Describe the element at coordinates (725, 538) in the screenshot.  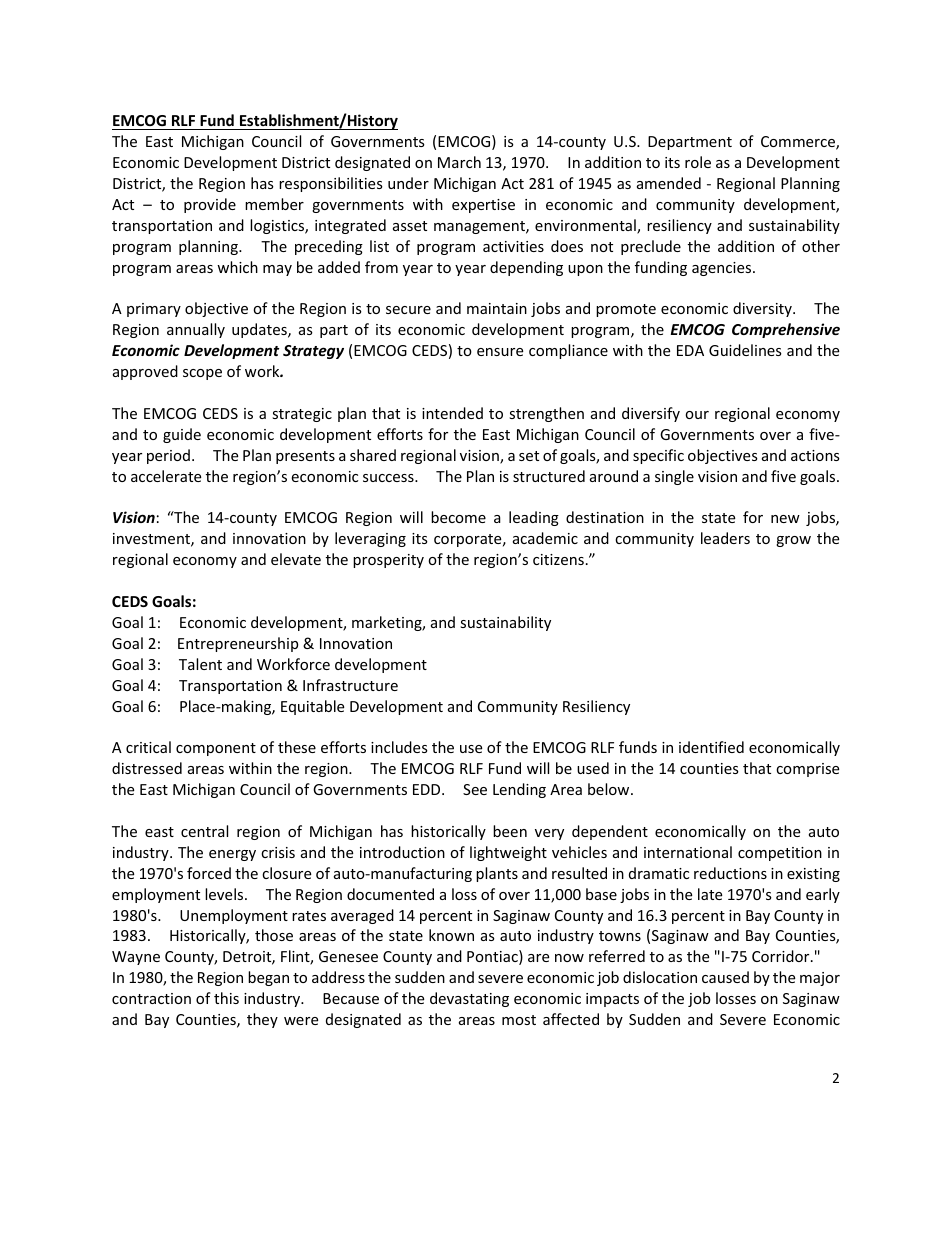
I see `leaders` at that location.
